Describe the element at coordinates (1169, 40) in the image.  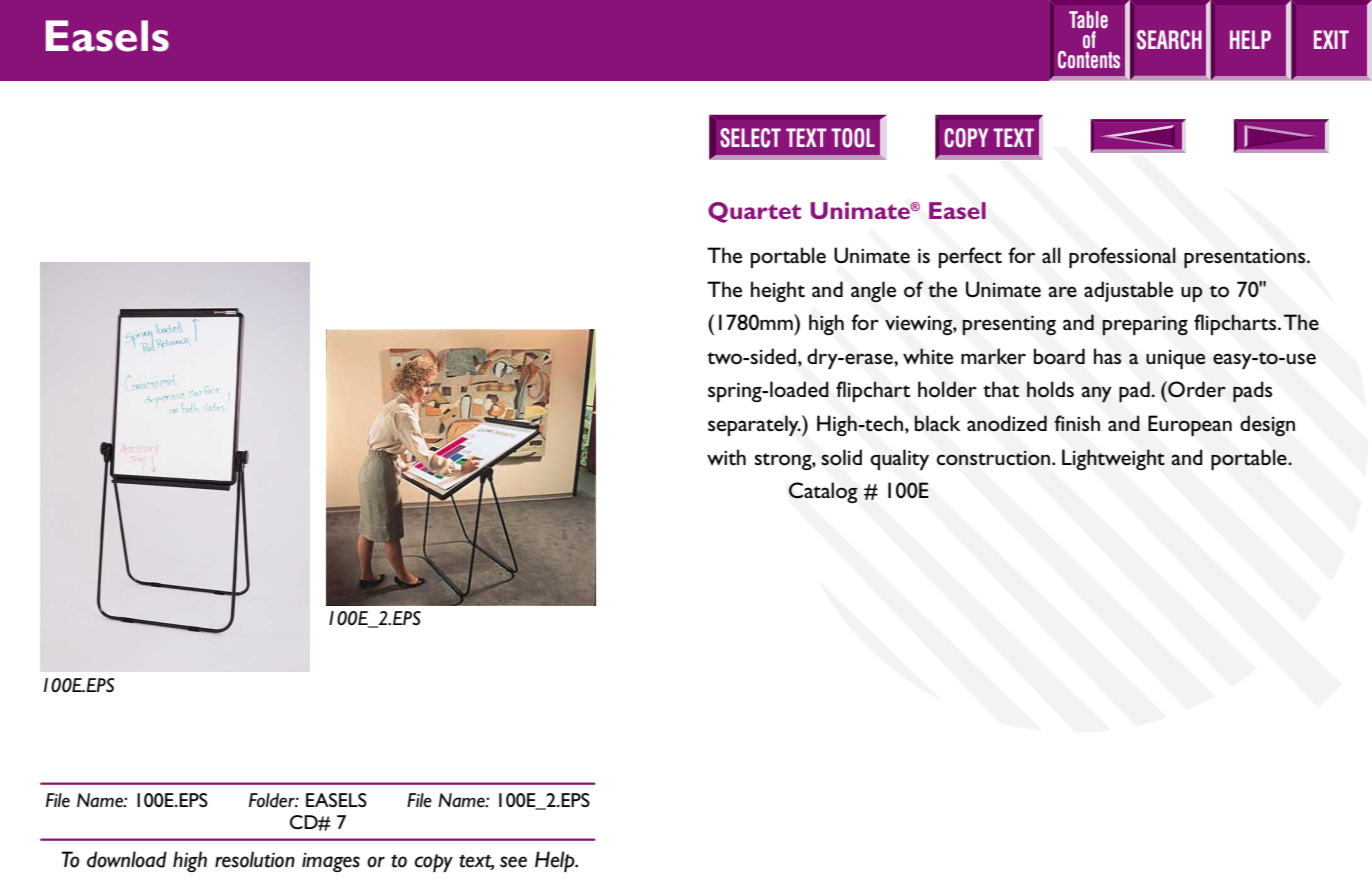
I see `SEARCH` at that location.
